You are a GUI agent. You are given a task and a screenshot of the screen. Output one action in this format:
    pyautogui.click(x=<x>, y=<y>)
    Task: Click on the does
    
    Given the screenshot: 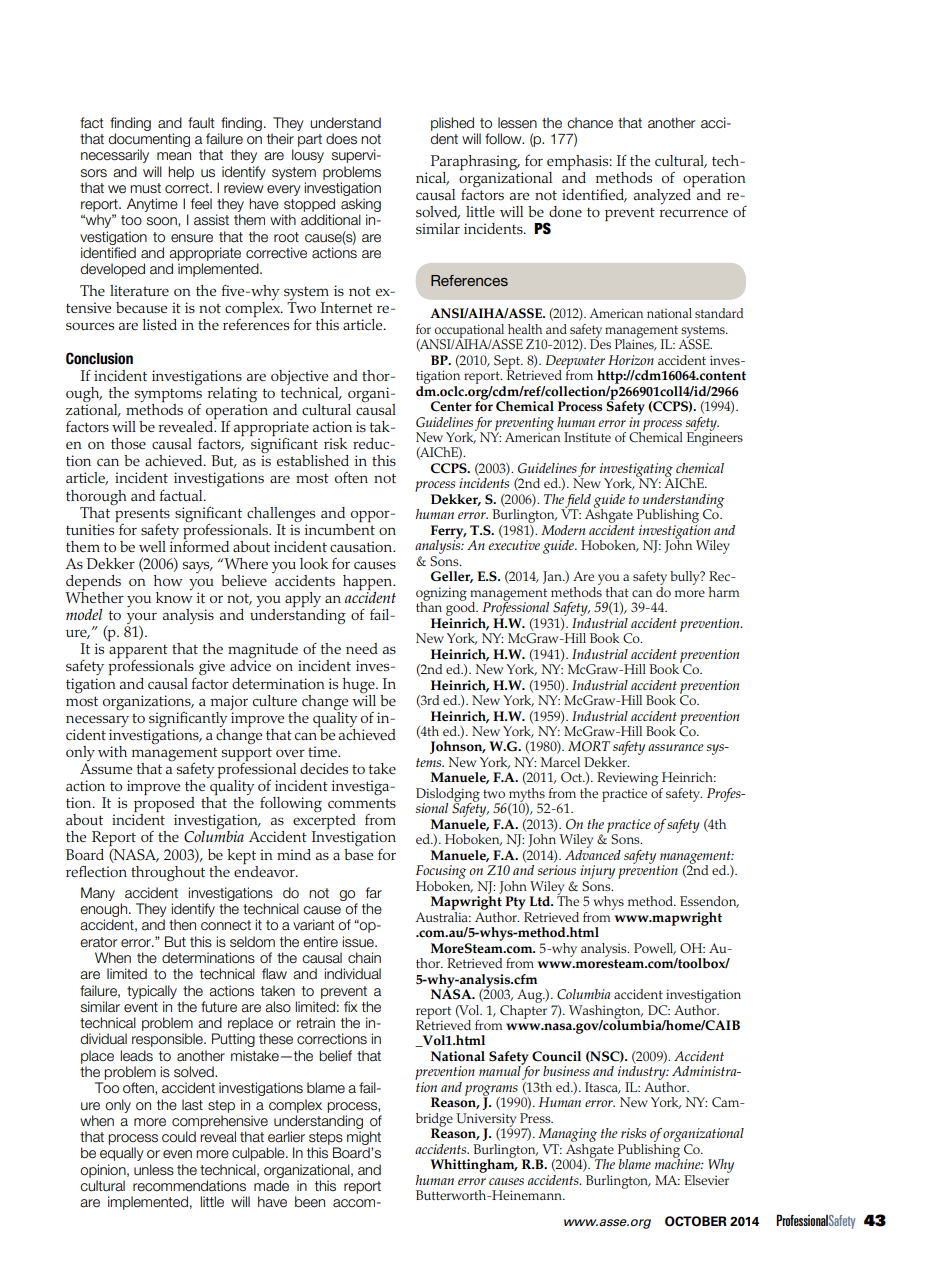 What is the action you would take?
    pyautogui.click(x=341, y=139)
